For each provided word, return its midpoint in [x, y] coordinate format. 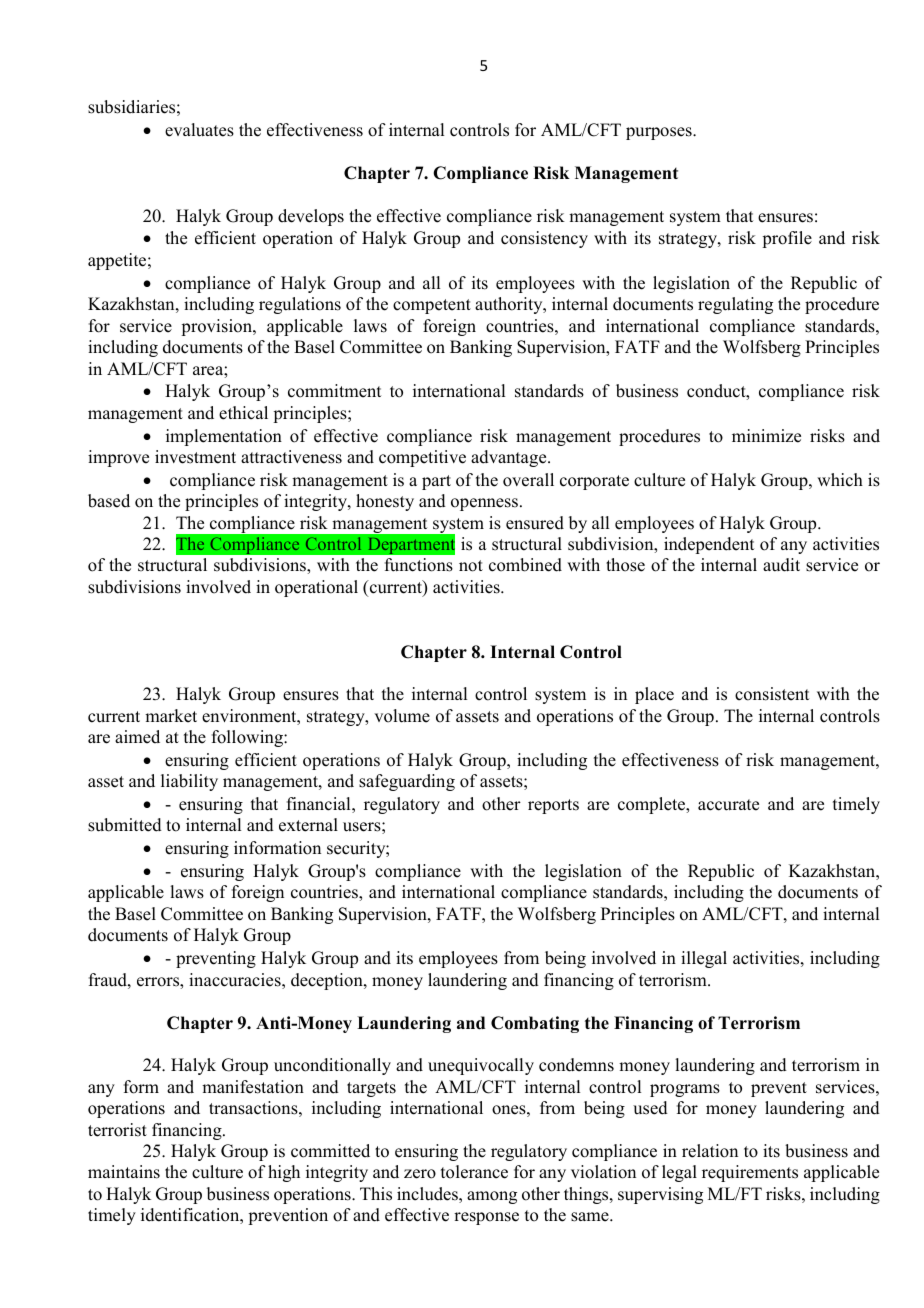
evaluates [199, 130]
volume [402, 716]
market [171, 716]
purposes [660, 133]
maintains [124, 1172]
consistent [772, 694]
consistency [544, 239]
